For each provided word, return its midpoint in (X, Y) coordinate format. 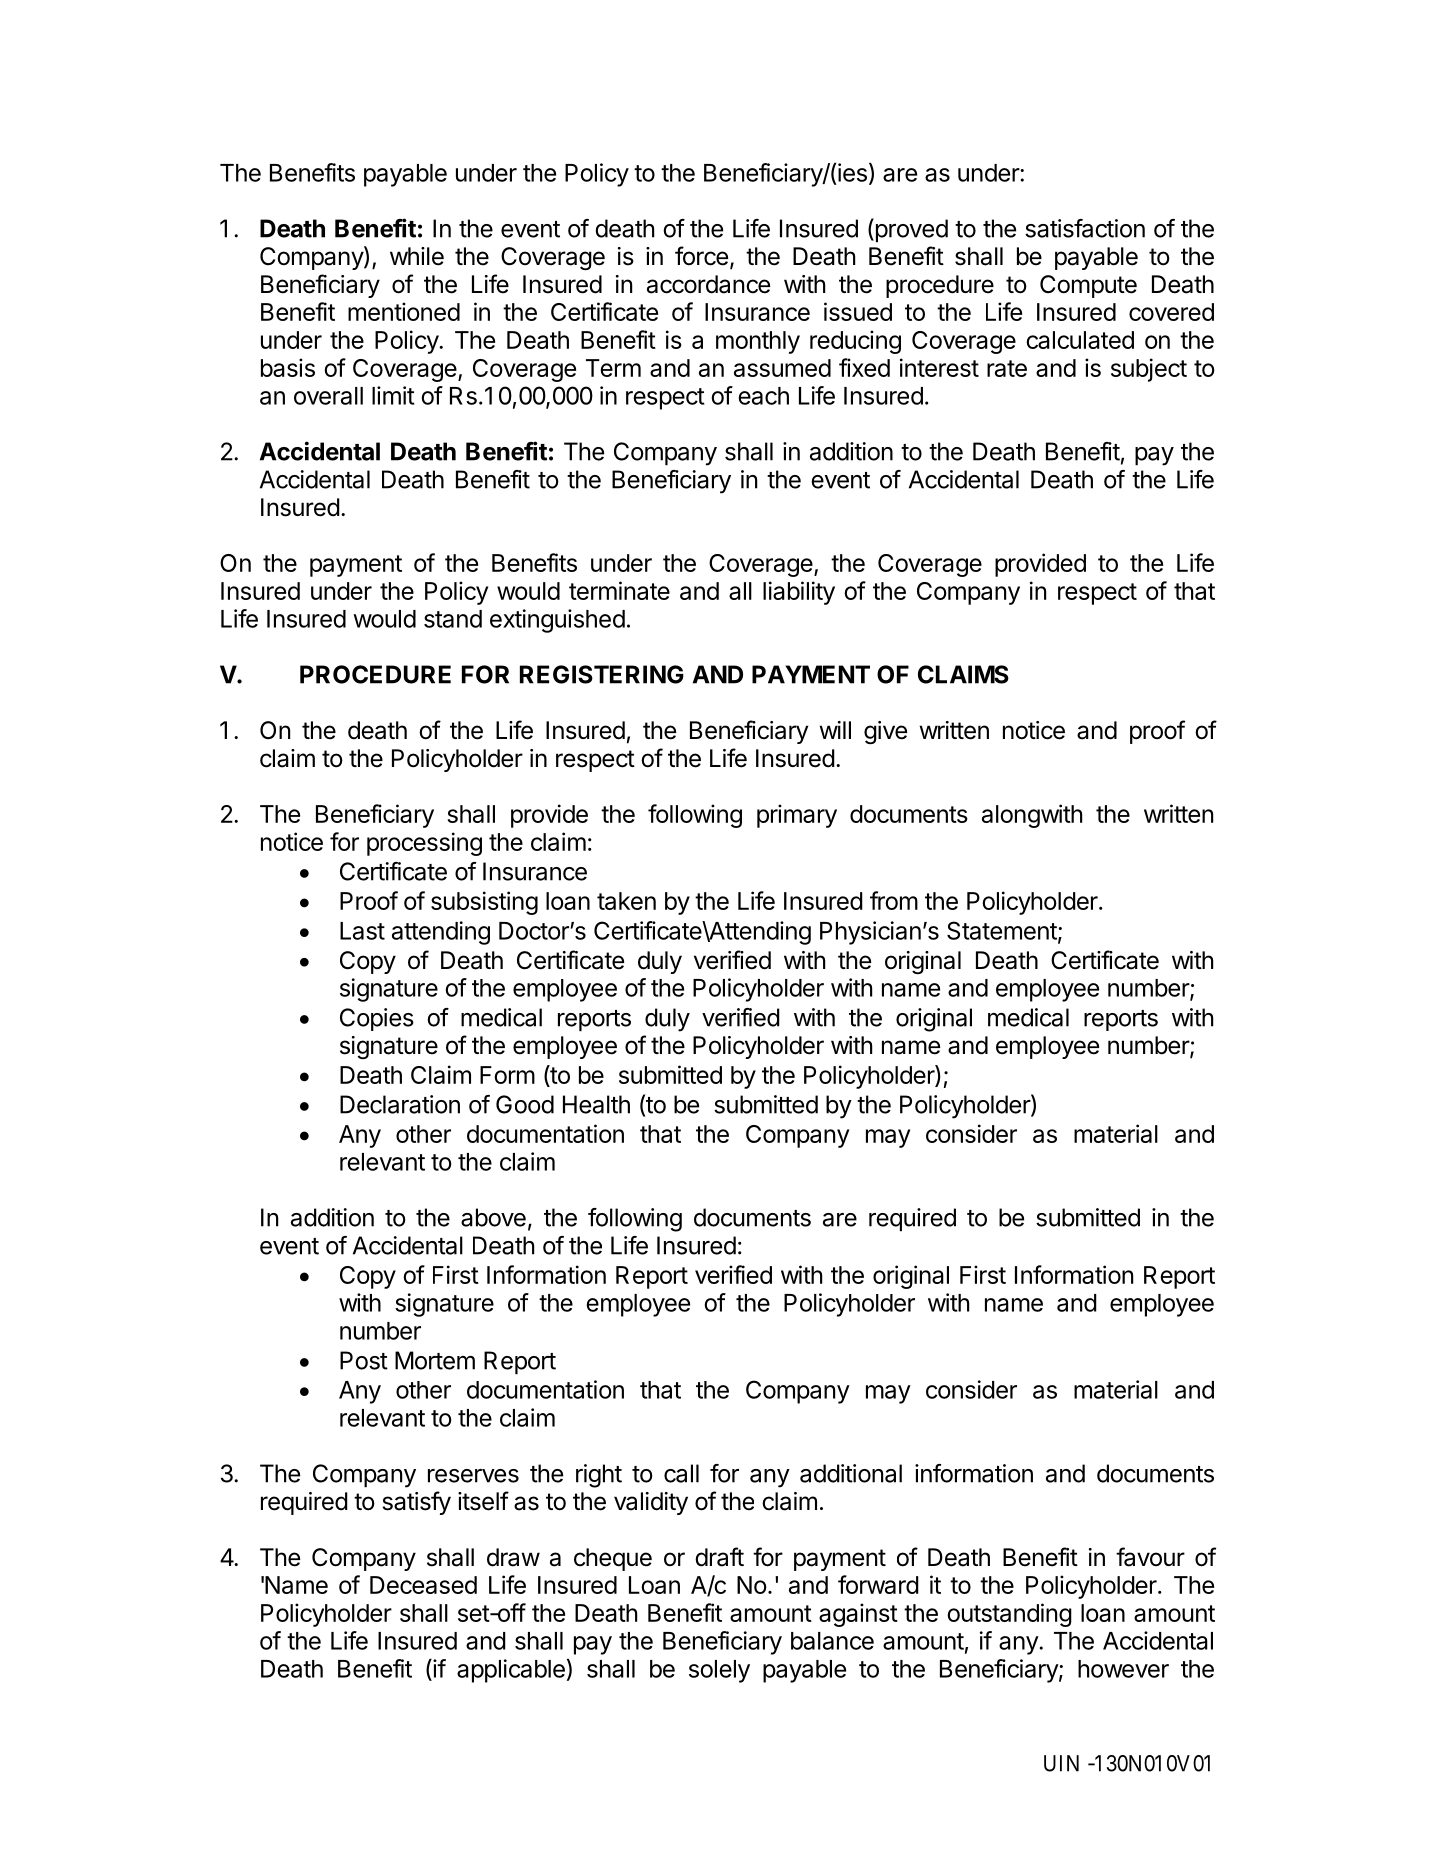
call (681, 1473)
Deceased (423, 1585)
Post (364, 1360)
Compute (1088, 286)
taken (626, 901)
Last (362, 931)
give (885, 732)
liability (799, 593)
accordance (708, 284)
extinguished (557, 621)
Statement (1002, 930)
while (417, 256)
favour (1150, 1557)
